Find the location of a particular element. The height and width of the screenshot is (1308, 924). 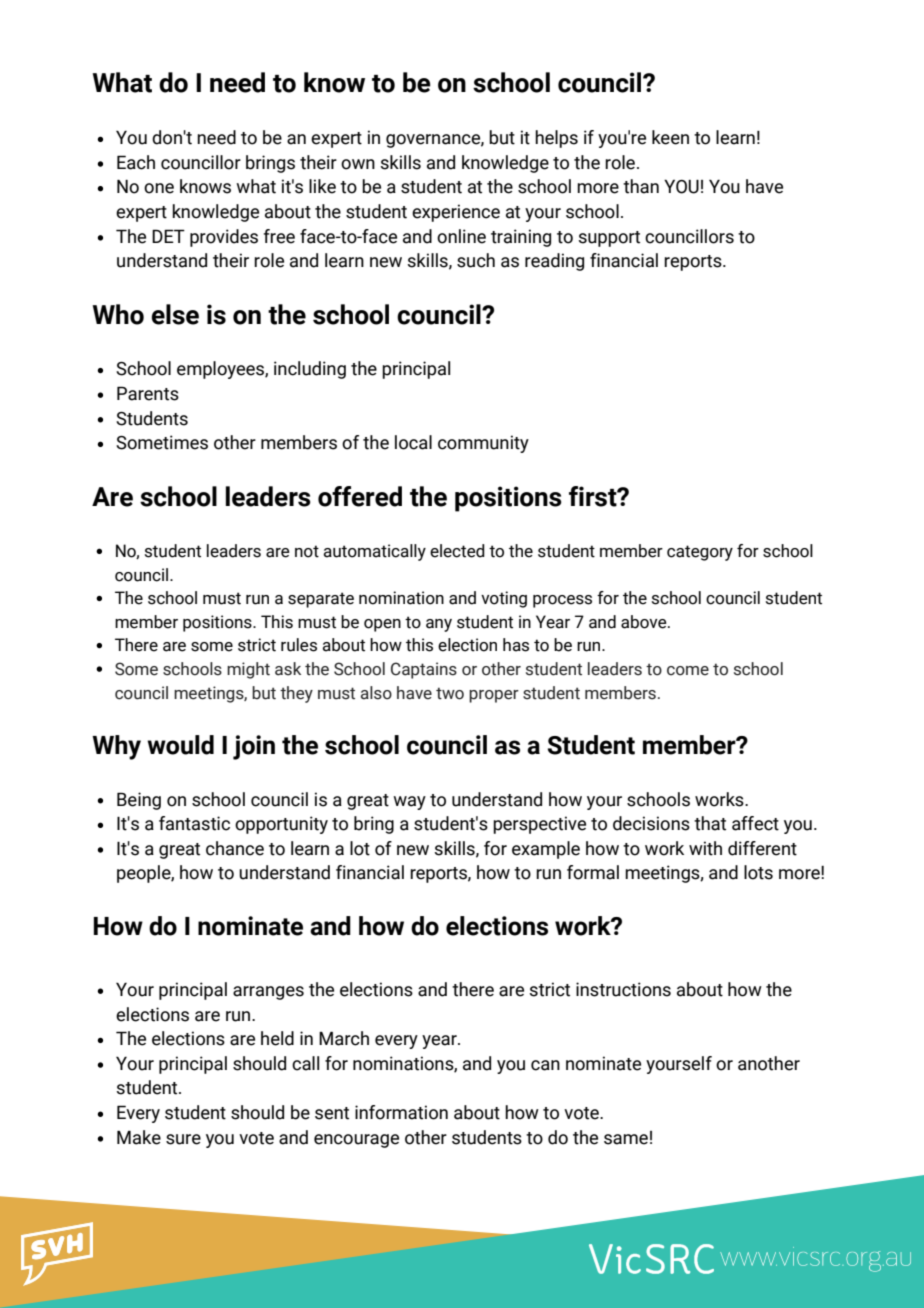

experience is located at coordinates (456, 213).
